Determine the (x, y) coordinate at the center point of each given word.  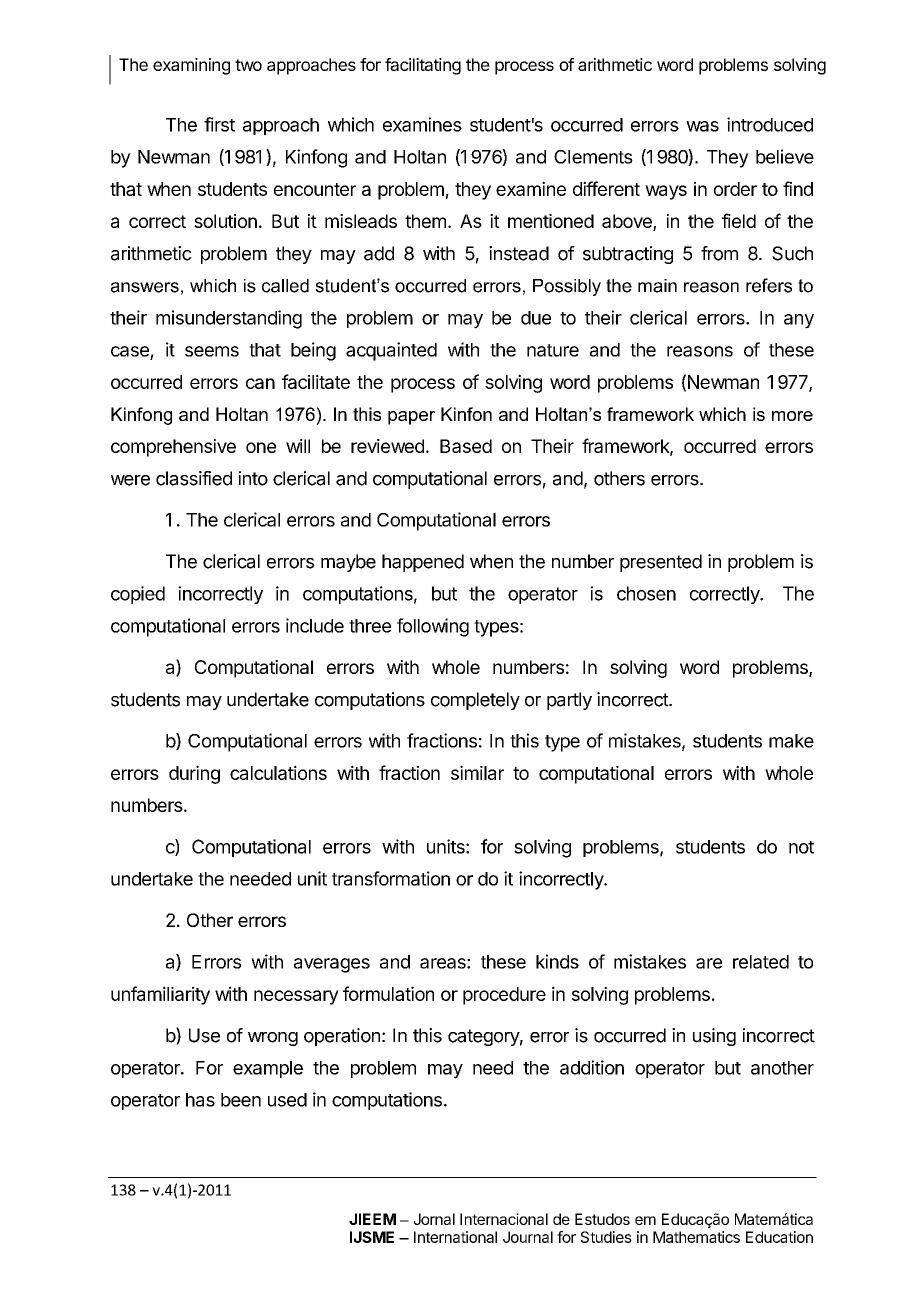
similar (477, 772)
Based (466, 446)
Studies (606, 1237)
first (219, 124)
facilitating (423, 66)
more (792, 416)
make (791, 741)
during (194, 774)
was (702, 126)
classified (194, 478)
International (455, 1237)
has (200, 1100)
